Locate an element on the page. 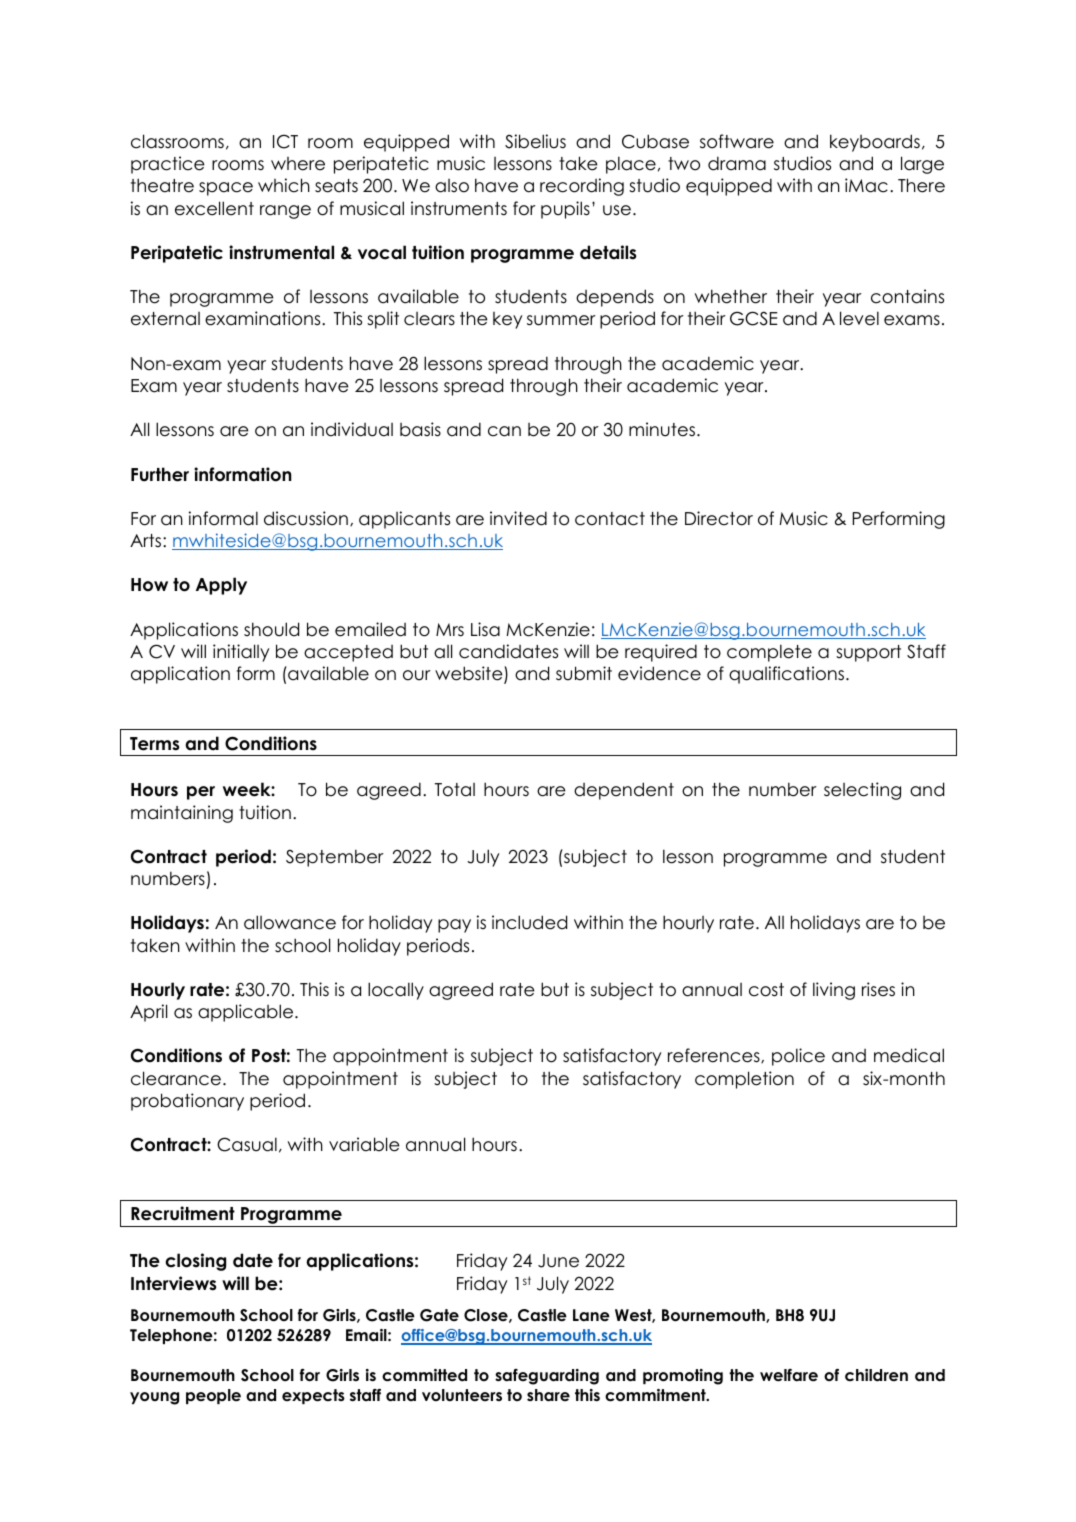 Image resolution: width=1076 pixels, height=1522 pixels. initially is located at coordinates (241, 653).
